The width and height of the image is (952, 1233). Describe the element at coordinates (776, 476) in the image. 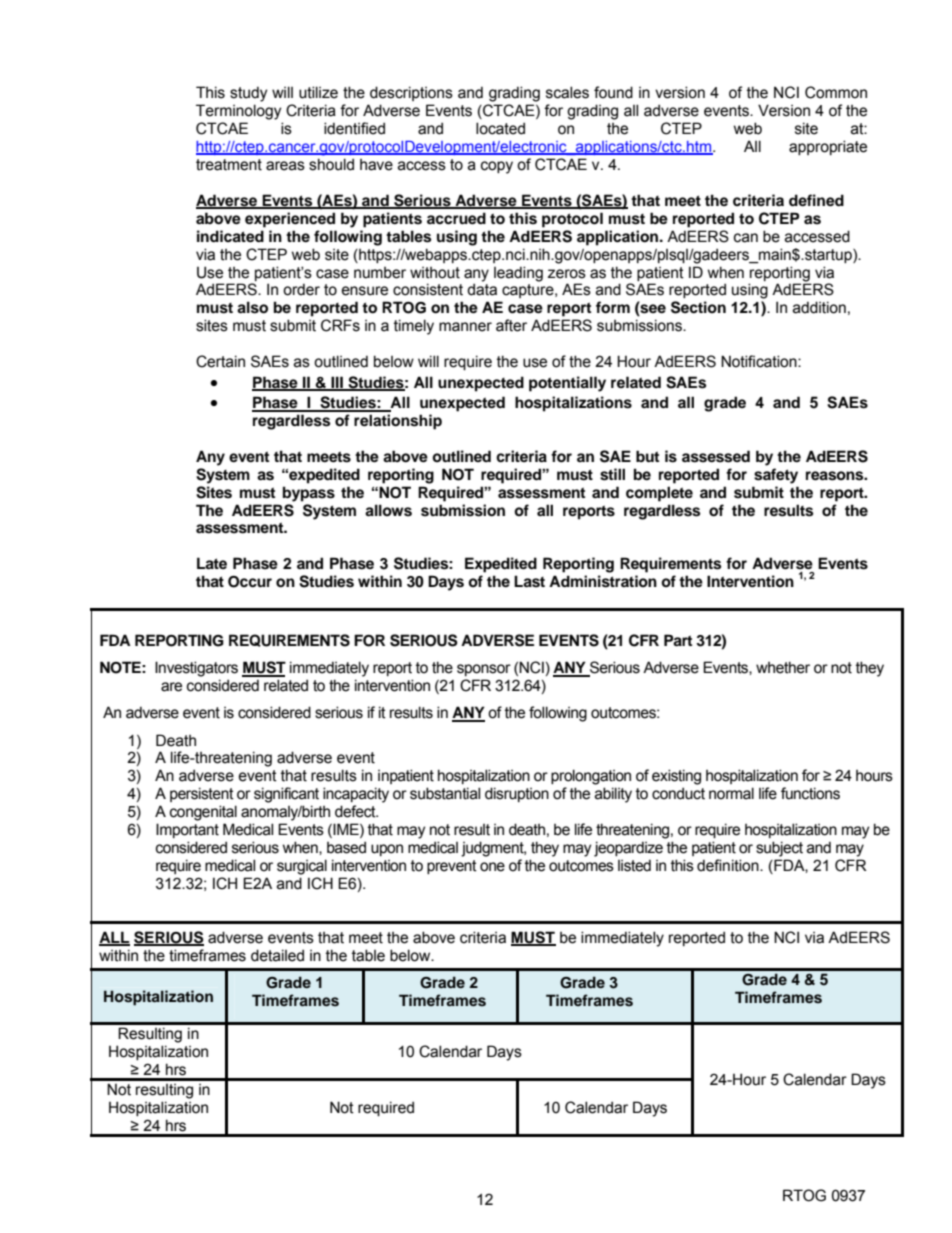

I see `safety` at that location.
